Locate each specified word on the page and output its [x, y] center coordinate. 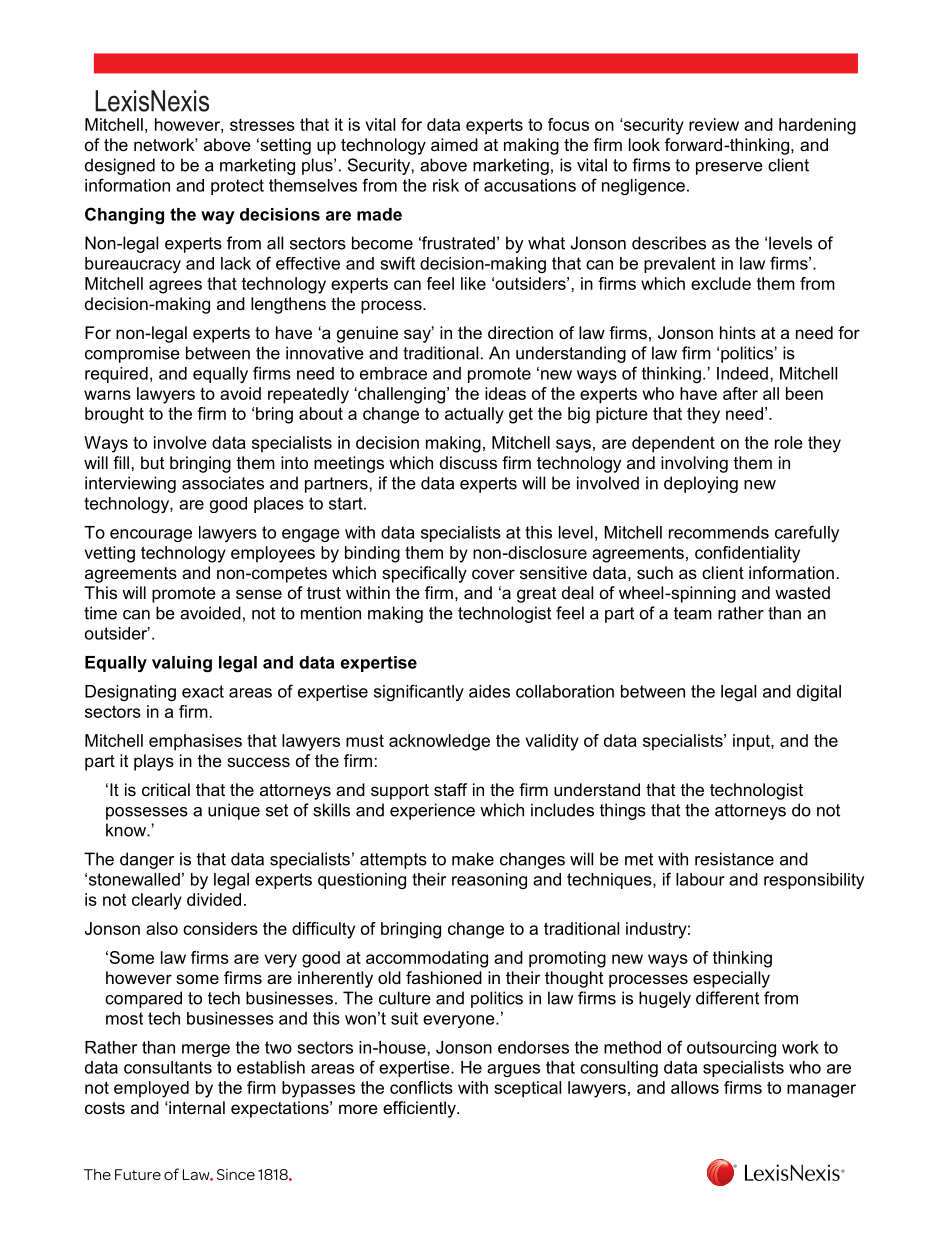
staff [450, 789]
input [752, 742]
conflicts [421, 1087]
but [152, 462]
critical [166, 789]
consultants [168, 1067]
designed [120, 166]
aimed [454, 144]
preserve [729, 168]
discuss [468, 462]
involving [694, 464]
